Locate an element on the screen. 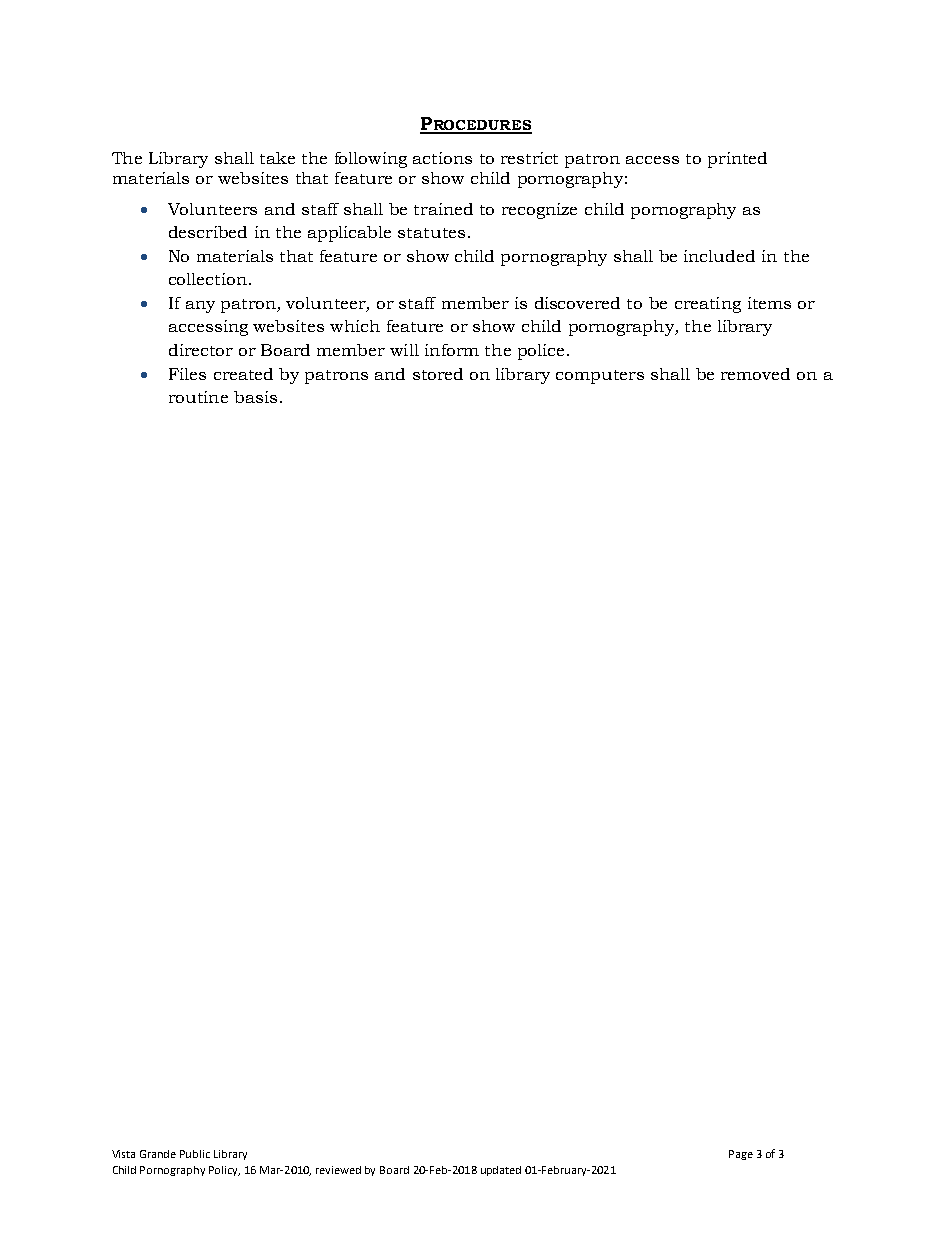 This screenshot has width=952, height=1233. described is located at coordinates (208, 232).
